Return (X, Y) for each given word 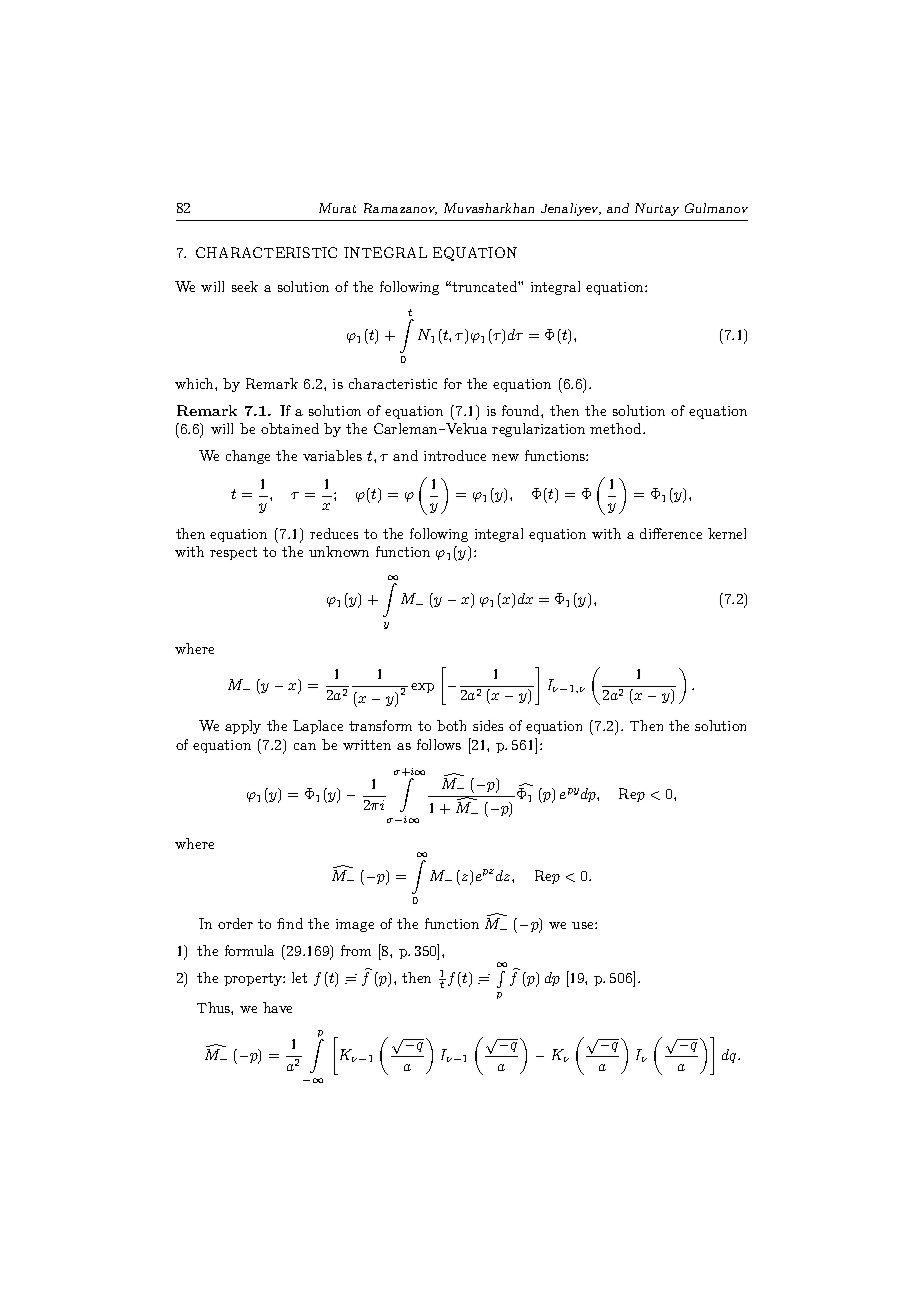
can (305, 746)
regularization (538, 430)
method (617, 428)
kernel (727, 533)
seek (245, 286)
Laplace (318, 727)
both (451, 725)
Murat (337, 208)
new (505, 457)
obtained (290, 428)
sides (488, 725)
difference (671, 533)
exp (422, 688)
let (299, 977)
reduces (334, 533)
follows (439, 744)
